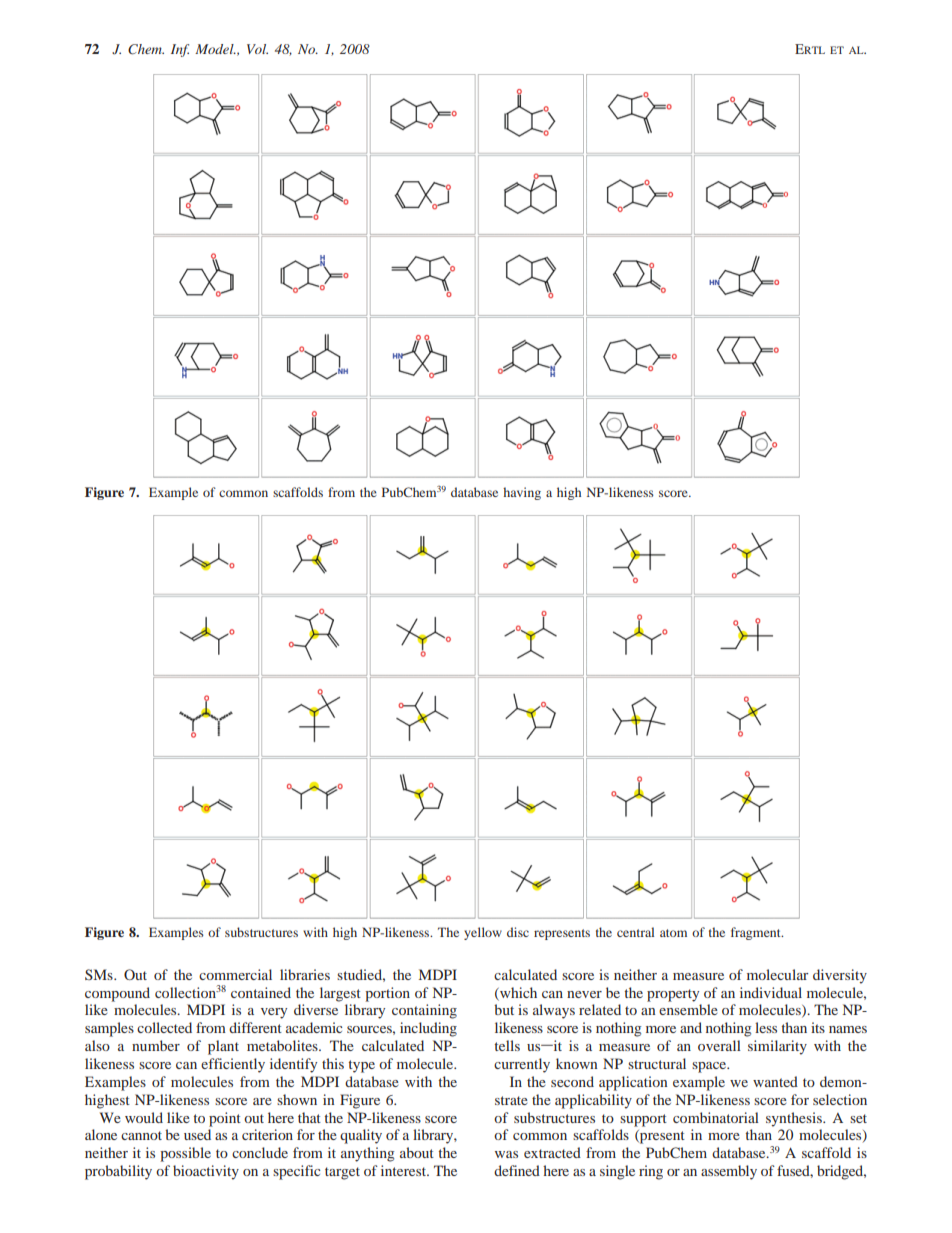 This page has width=952, height=1233. What do you see at coordinates (261, 992) in the page?
I see `contained` at bounding box center [261, 992].
